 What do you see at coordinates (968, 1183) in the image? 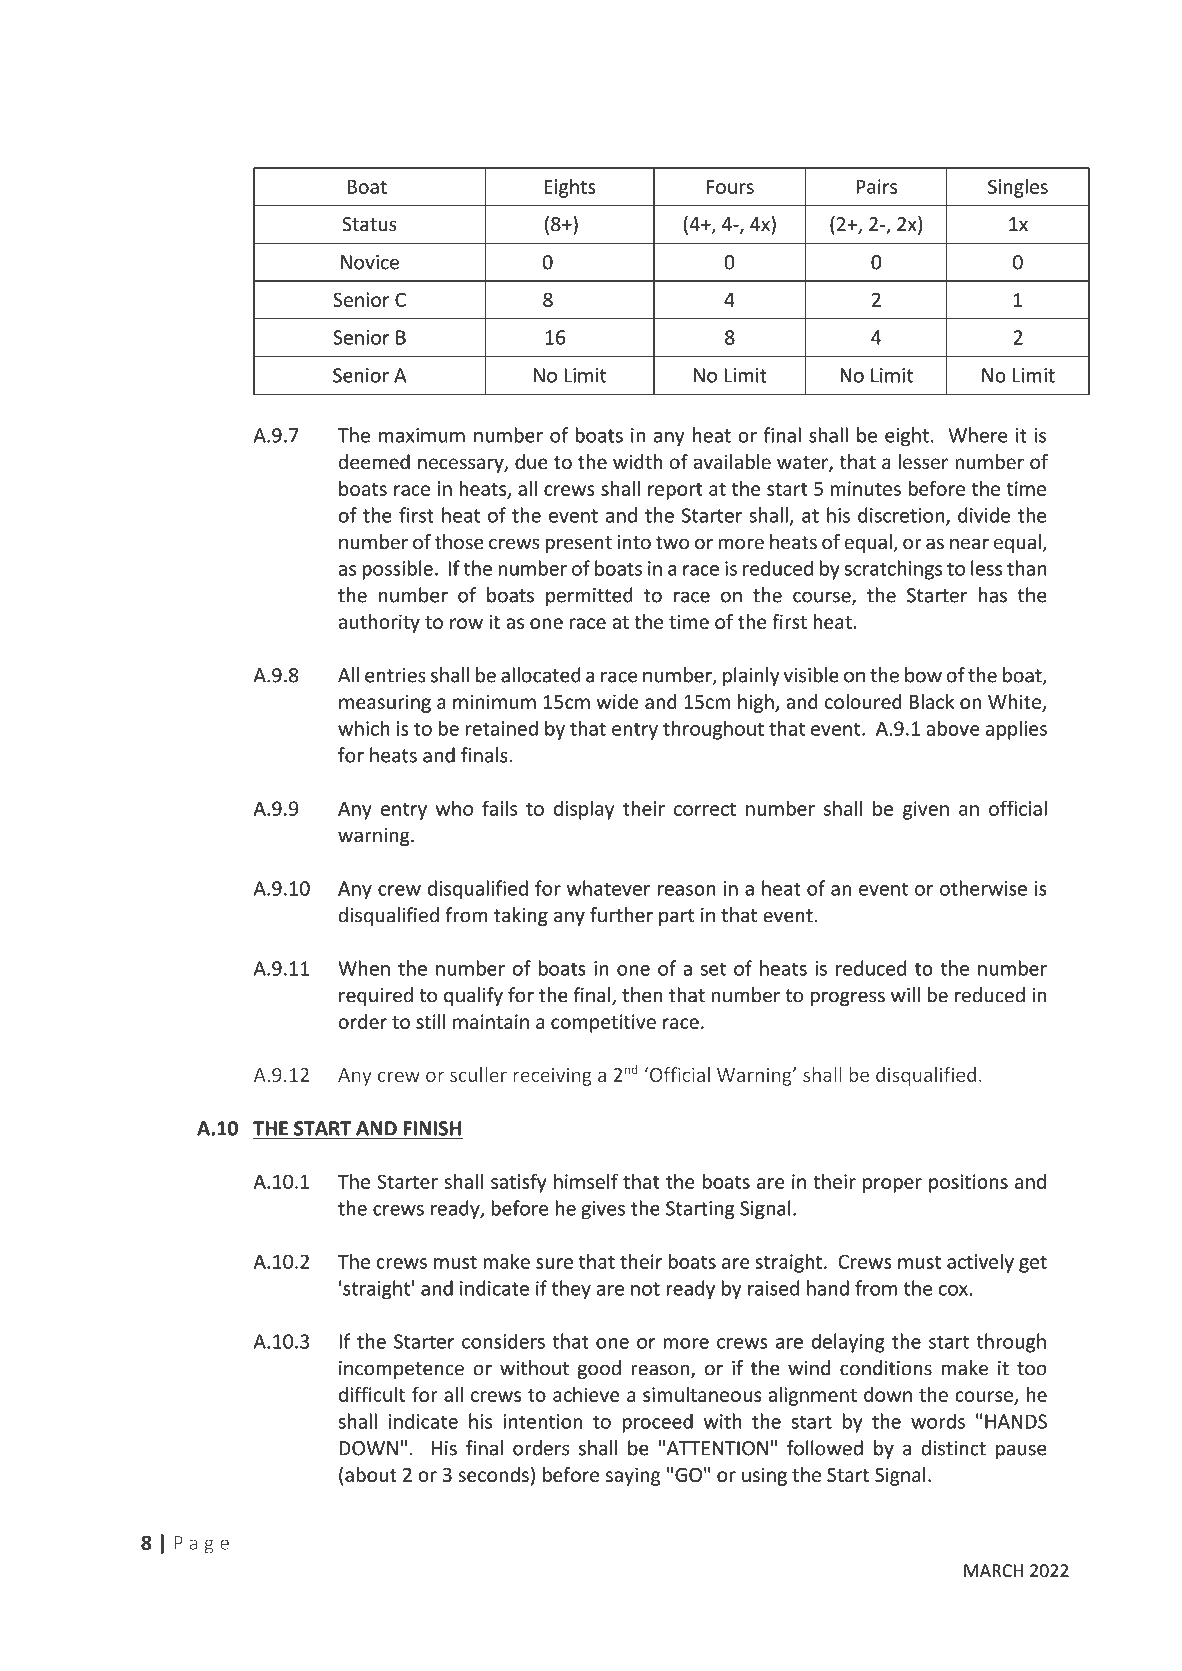
I see `positions` at bounding box center [968, 1183].
